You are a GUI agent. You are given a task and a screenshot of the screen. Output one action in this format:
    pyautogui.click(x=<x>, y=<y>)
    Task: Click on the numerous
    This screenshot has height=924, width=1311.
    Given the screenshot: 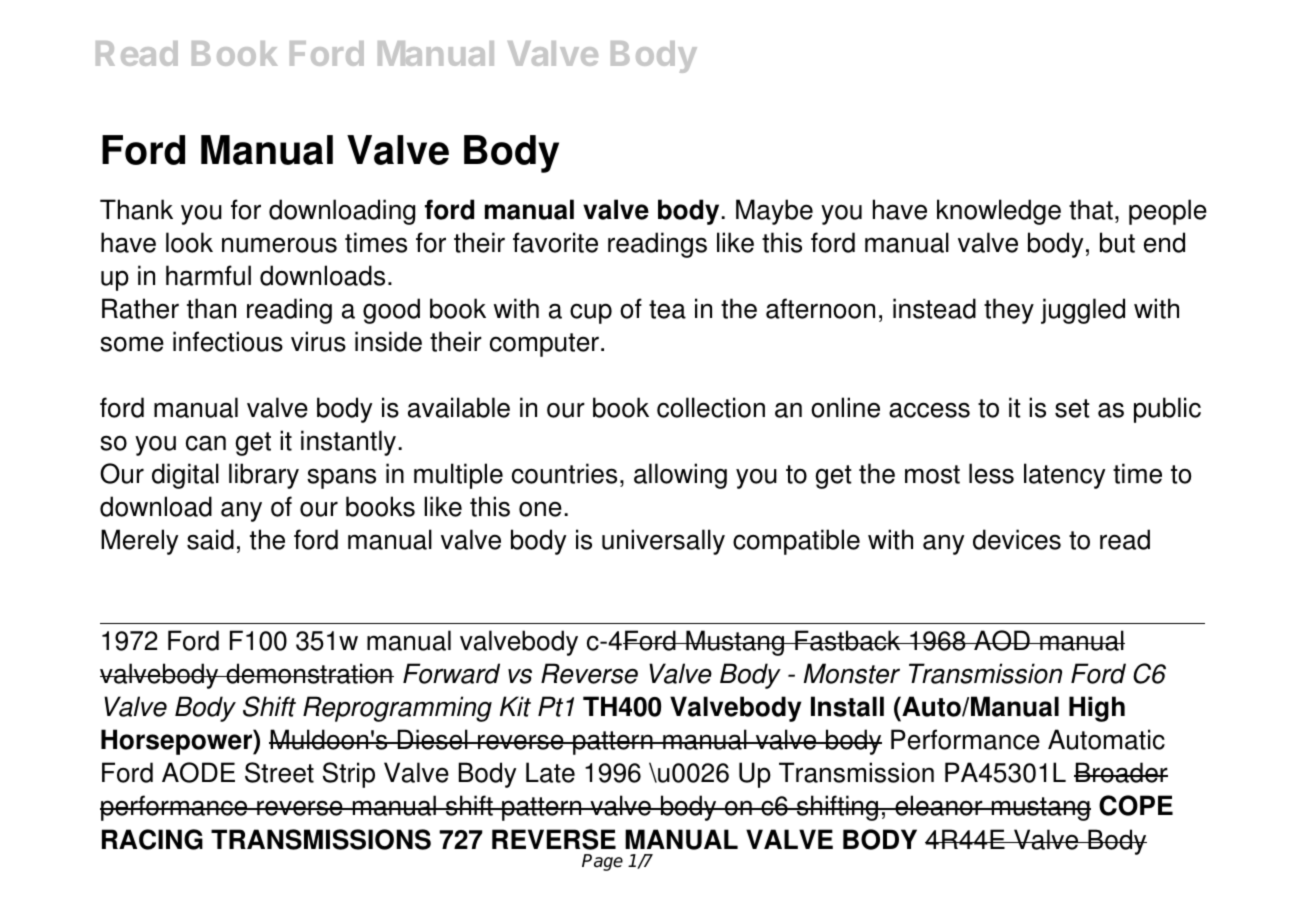 What is the action you would take?
    pyautogui.click(x=279, y=245)
